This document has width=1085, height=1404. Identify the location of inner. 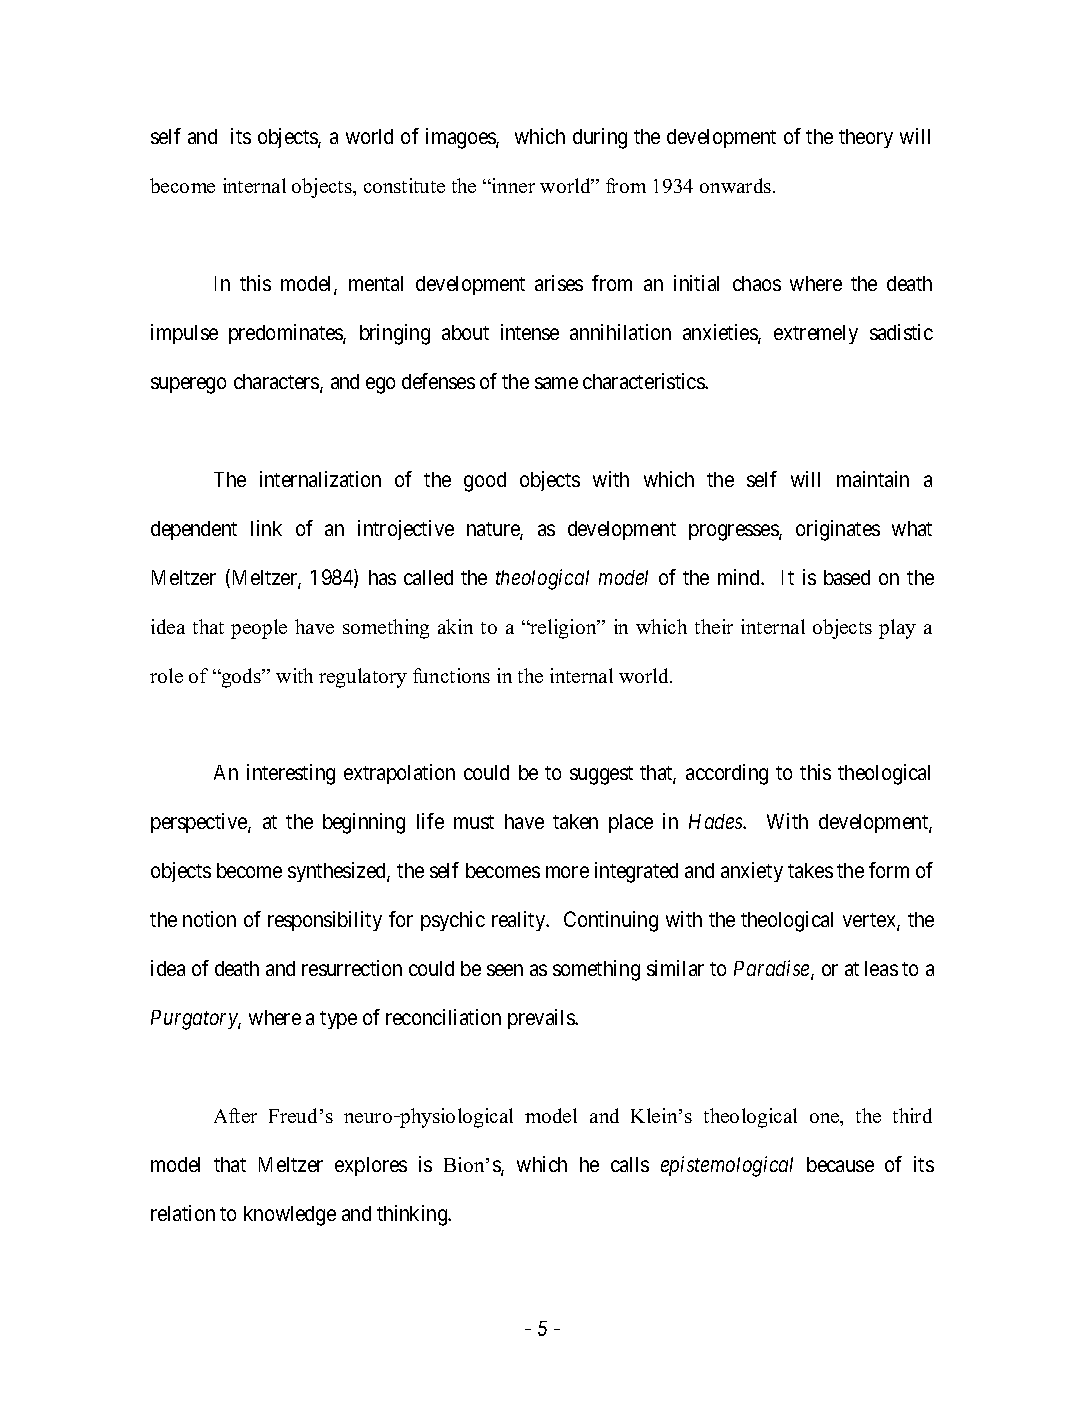
(512, 185).
